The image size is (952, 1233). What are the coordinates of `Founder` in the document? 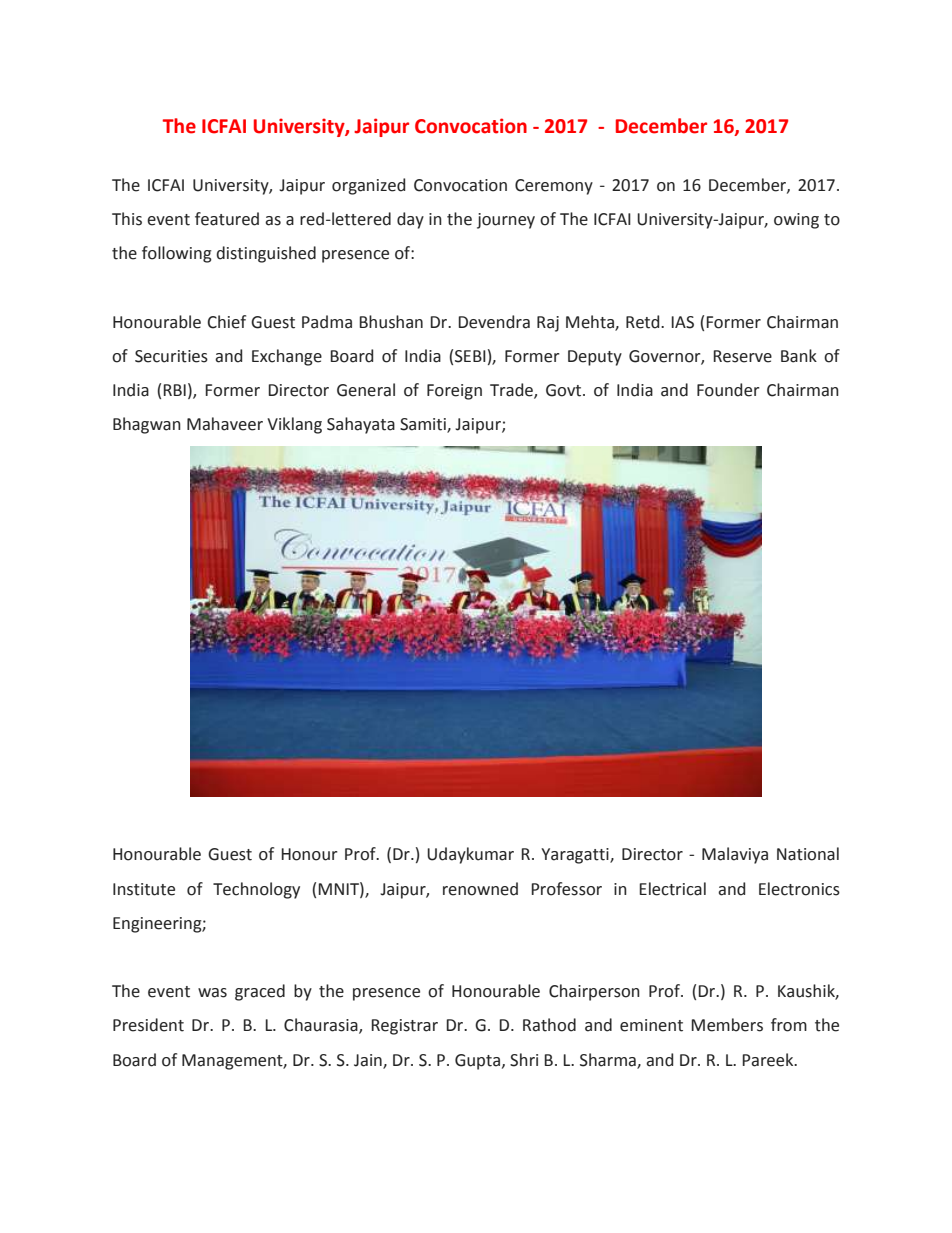 It's located at (728, 390).
